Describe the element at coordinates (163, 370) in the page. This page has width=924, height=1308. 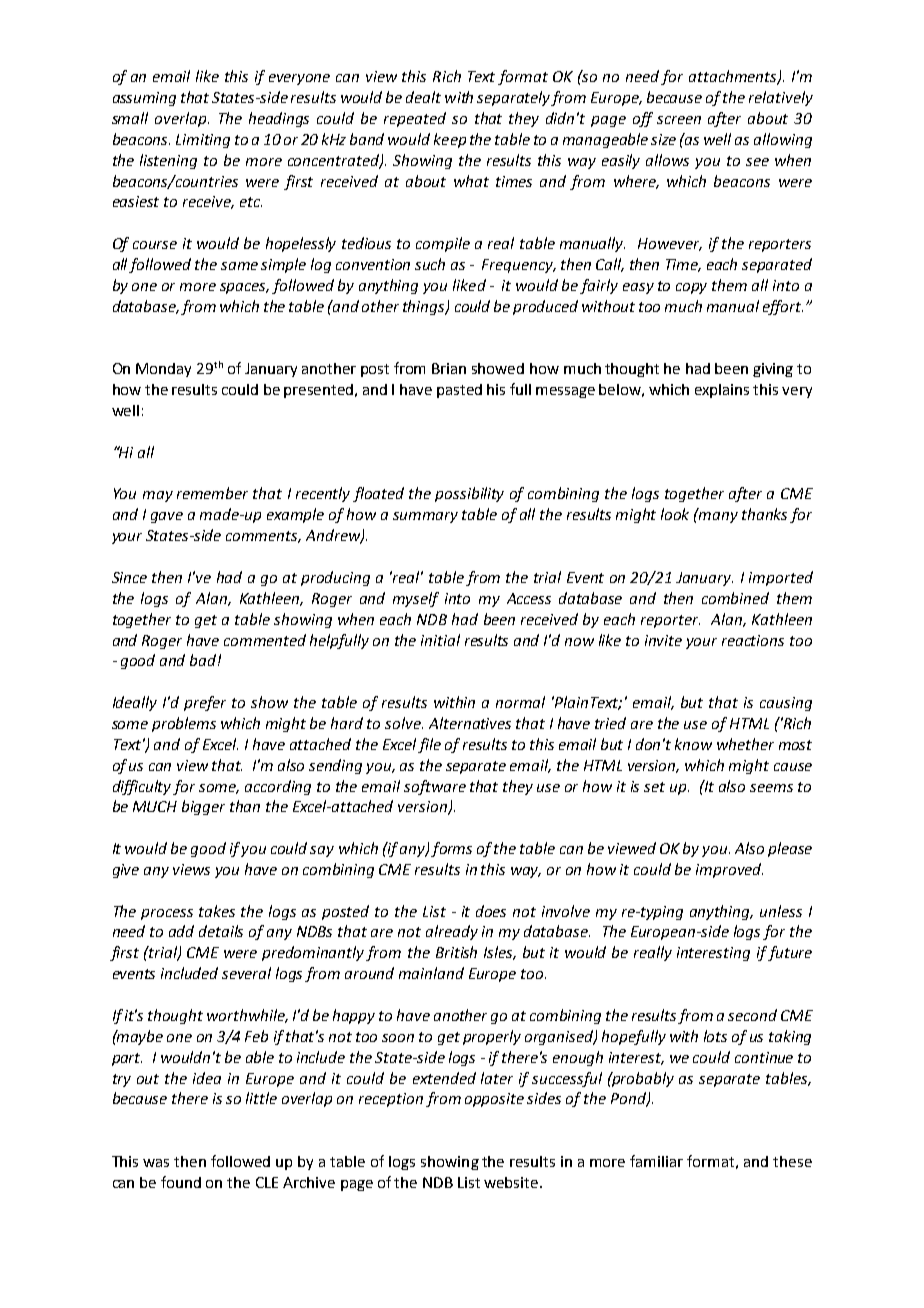
I see `Monday` at that location.
